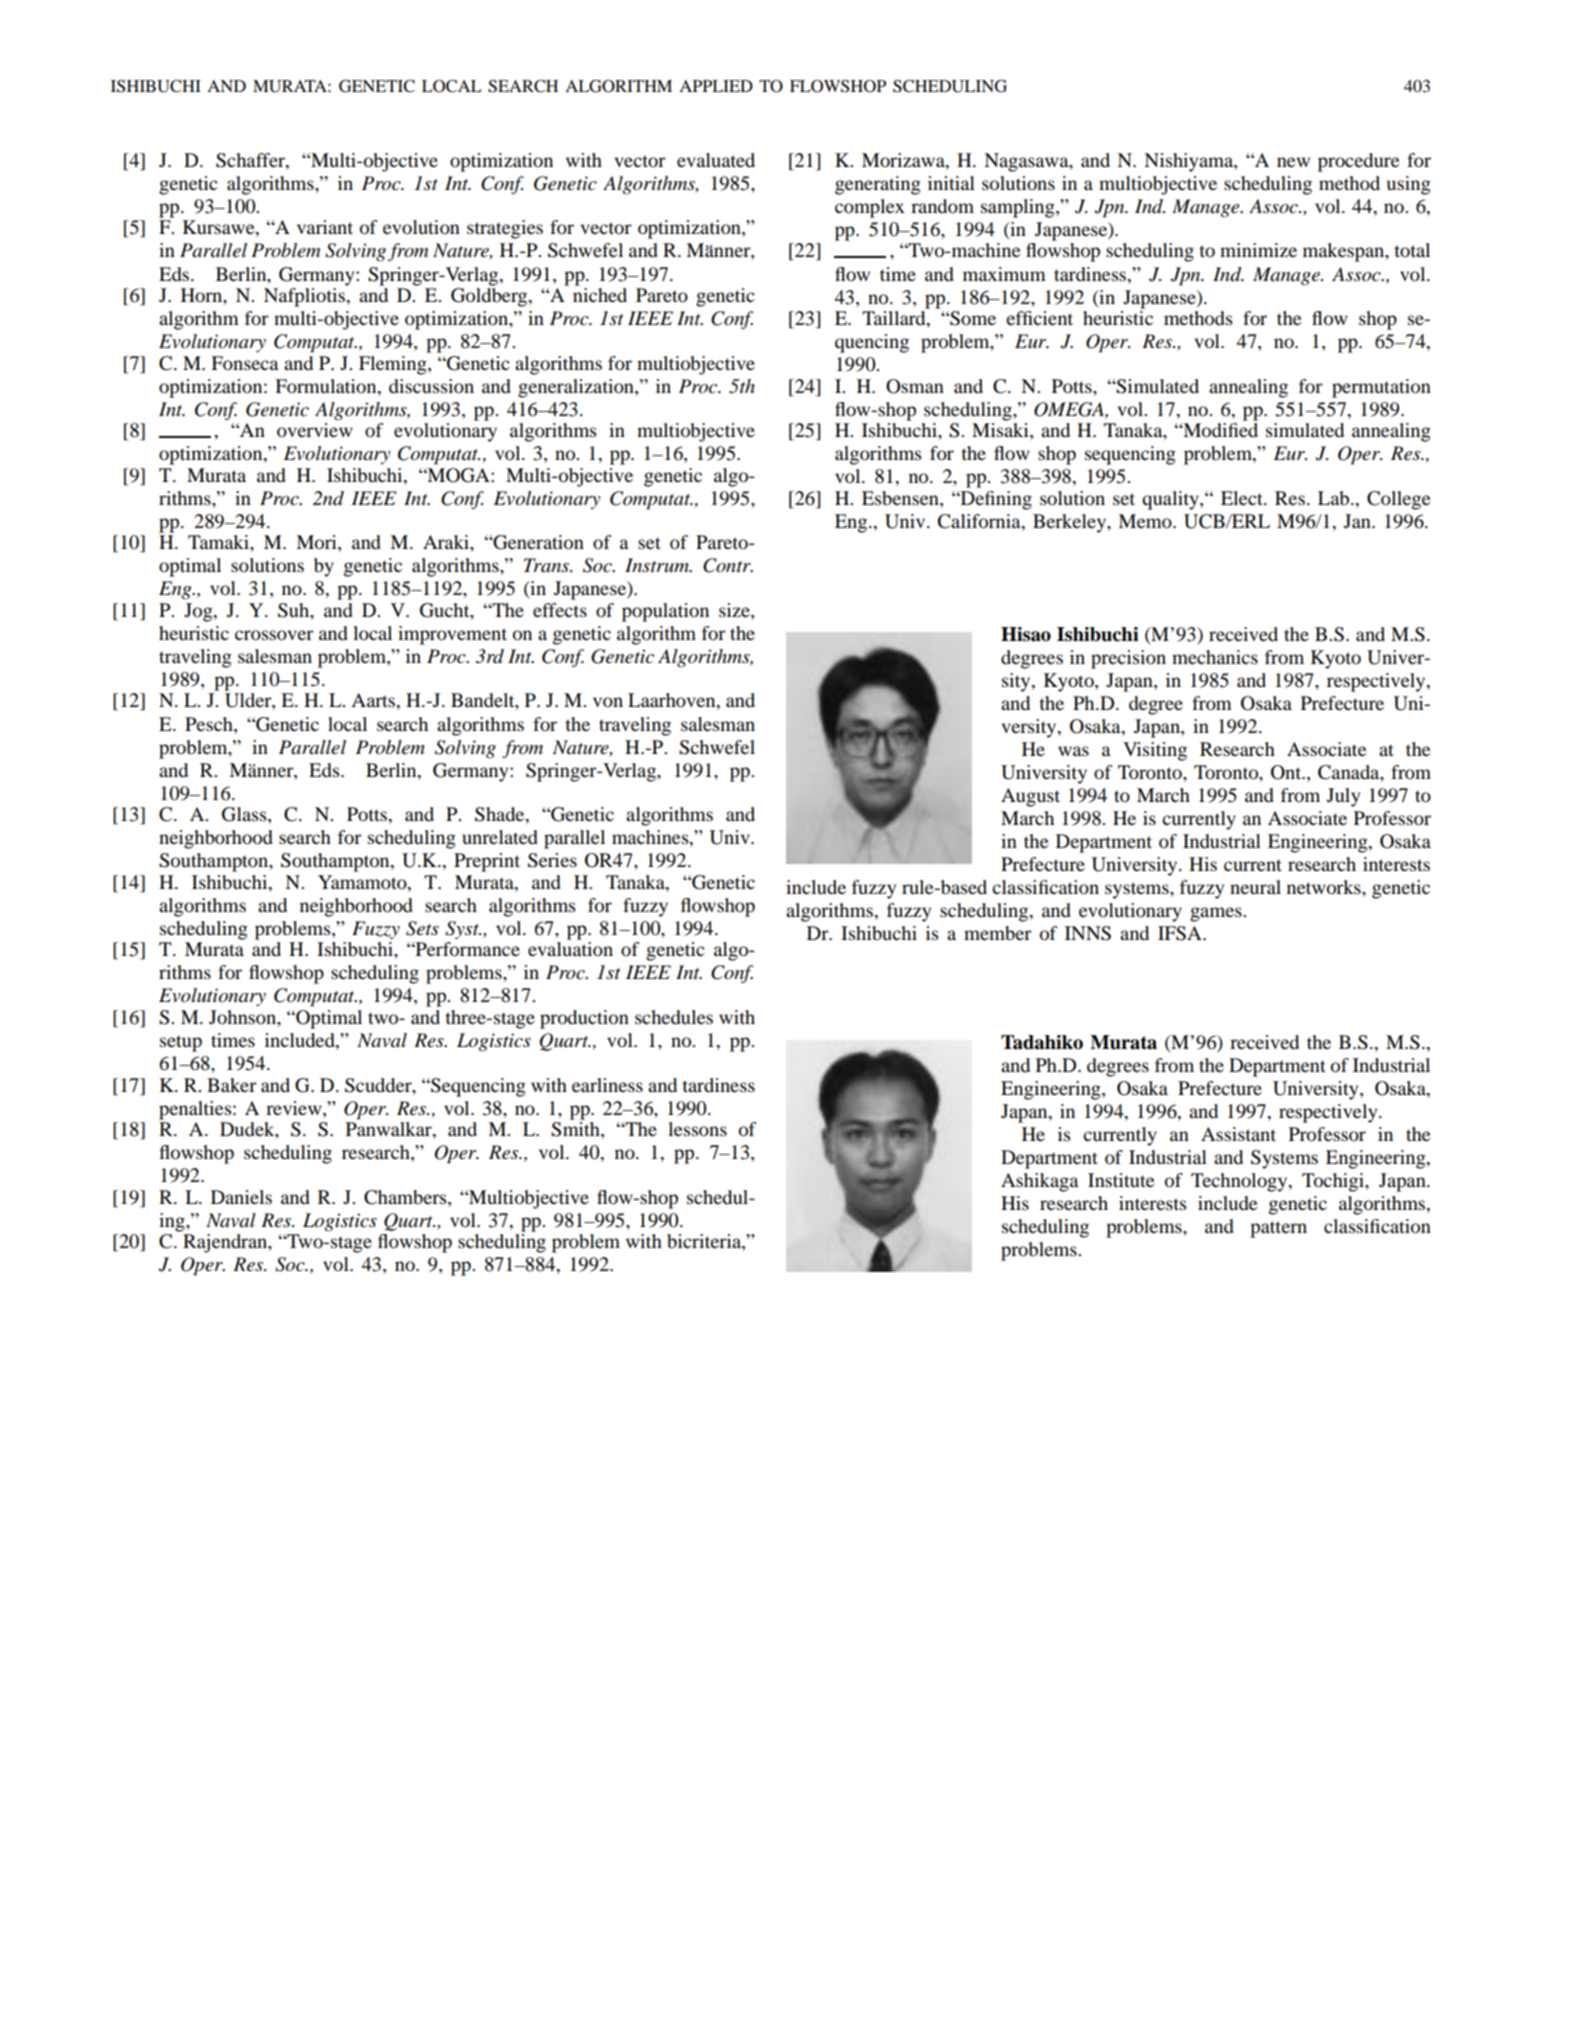 Image resolution: width=1572 pixels, height=2035 pixels. Describe the element at coordinates (665, 612) in the screenshot. I see `population` at that location.
